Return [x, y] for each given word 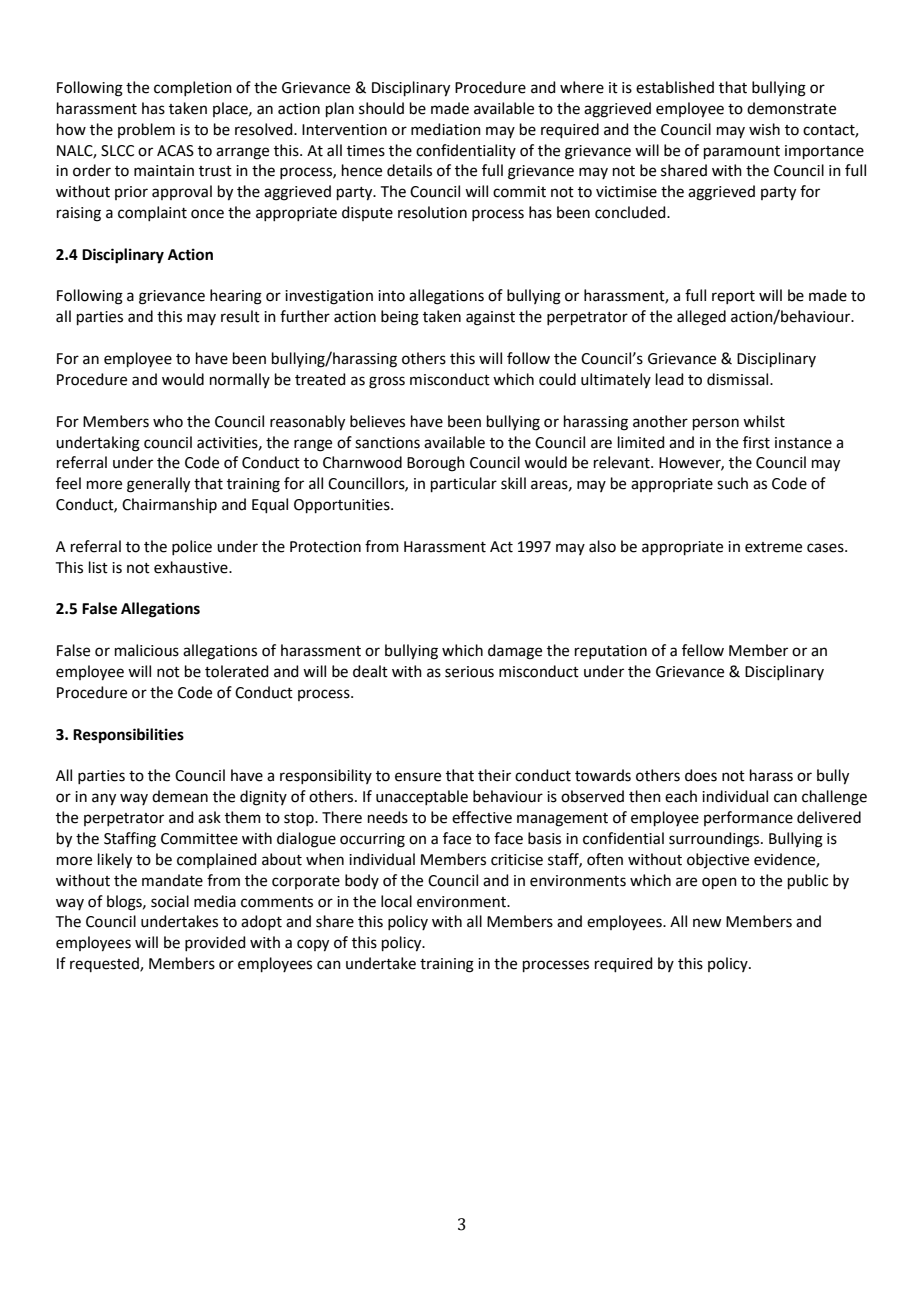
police [192, 547]
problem [146, 130]
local [396, 901]
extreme [773, 547]
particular [464, 484]
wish [764, 129]
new [707, 923]
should [381, 108]
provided [215, 943]
